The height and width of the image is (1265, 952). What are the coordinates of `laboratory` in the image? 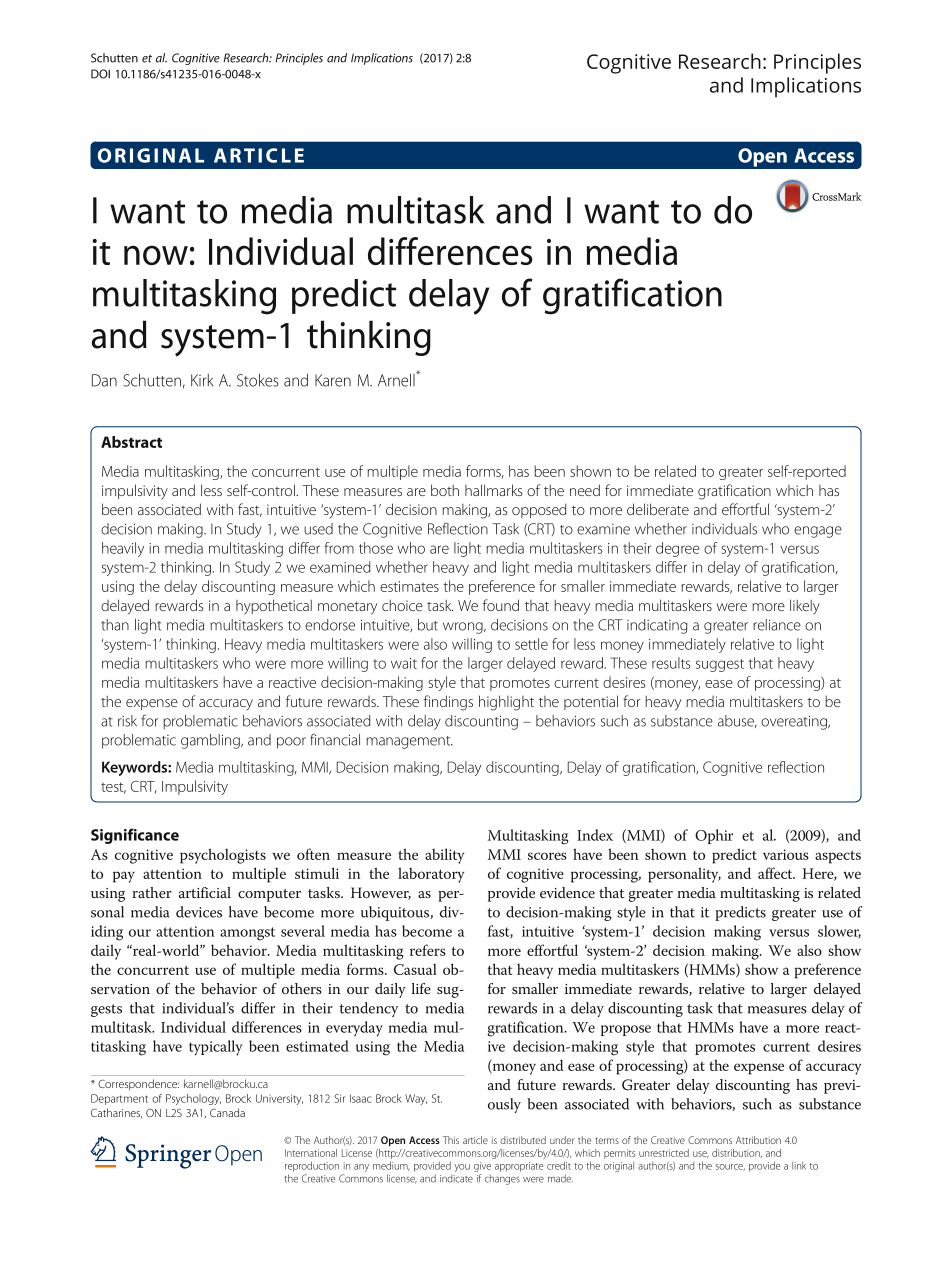 It's located at (431, 875).
